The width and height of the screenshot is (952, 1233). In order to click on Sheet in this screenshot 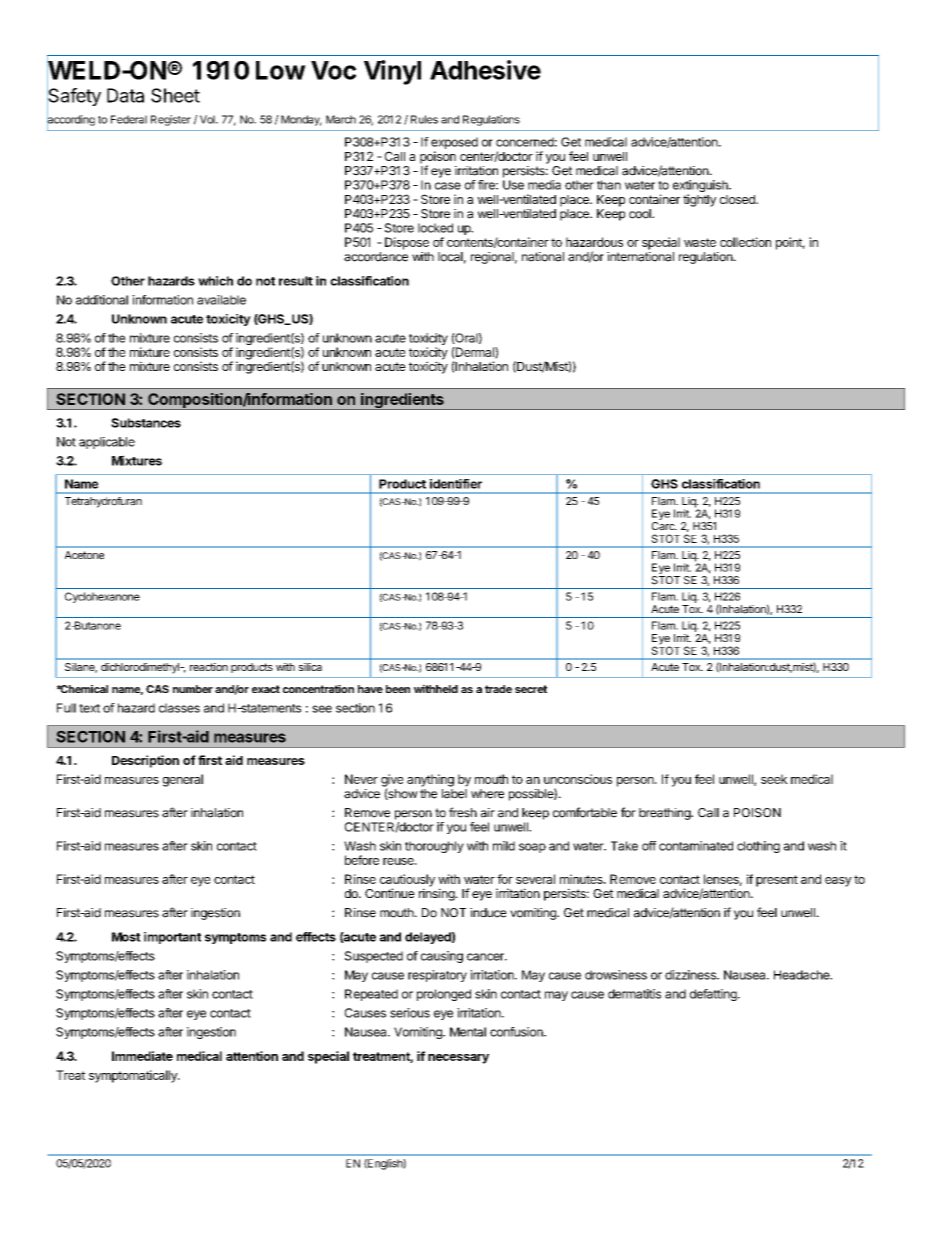, I will do `click(175, 95)`.
